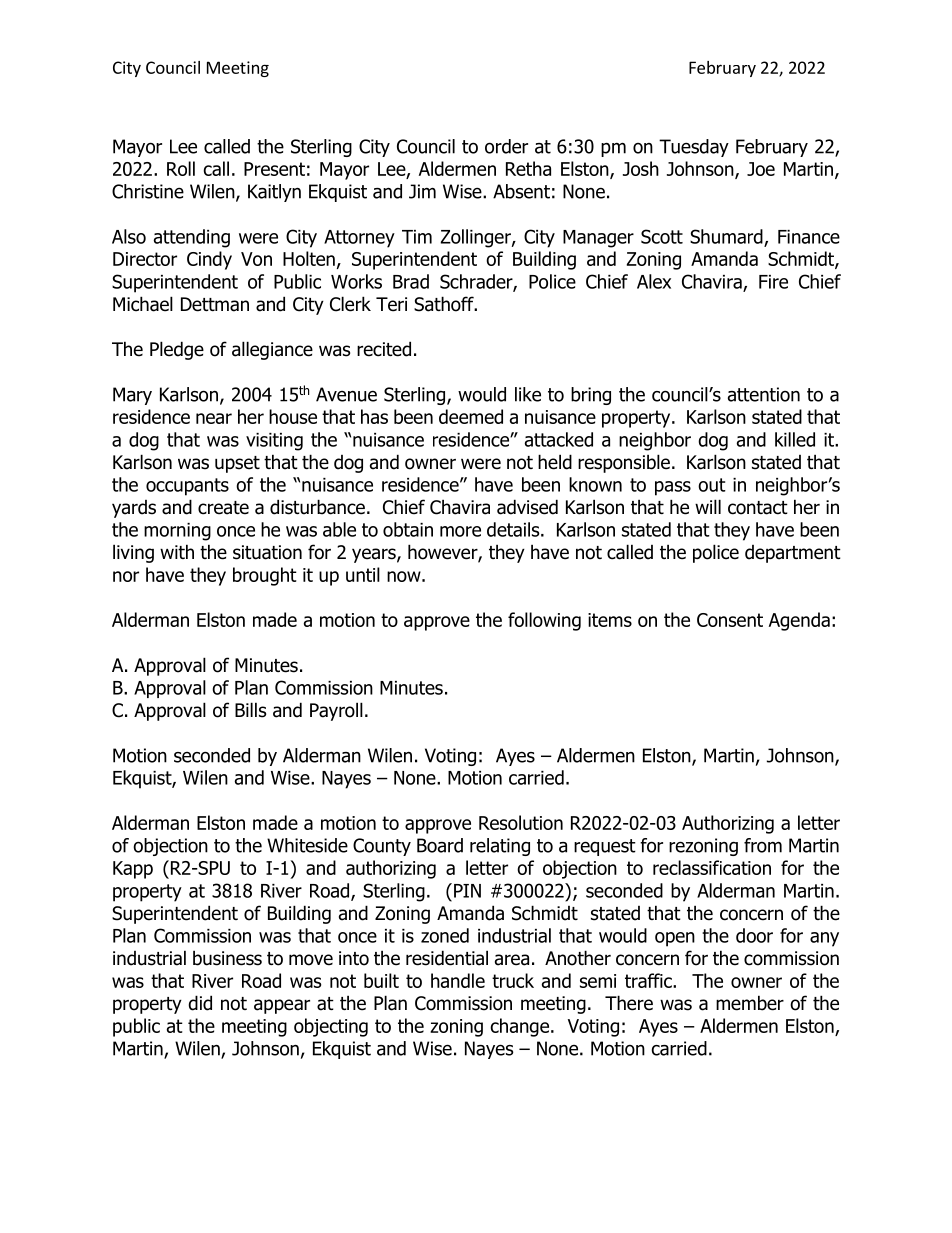  Describe the element at coordinates (250, 710) in the screenshot. I see `Bills` at that location.
